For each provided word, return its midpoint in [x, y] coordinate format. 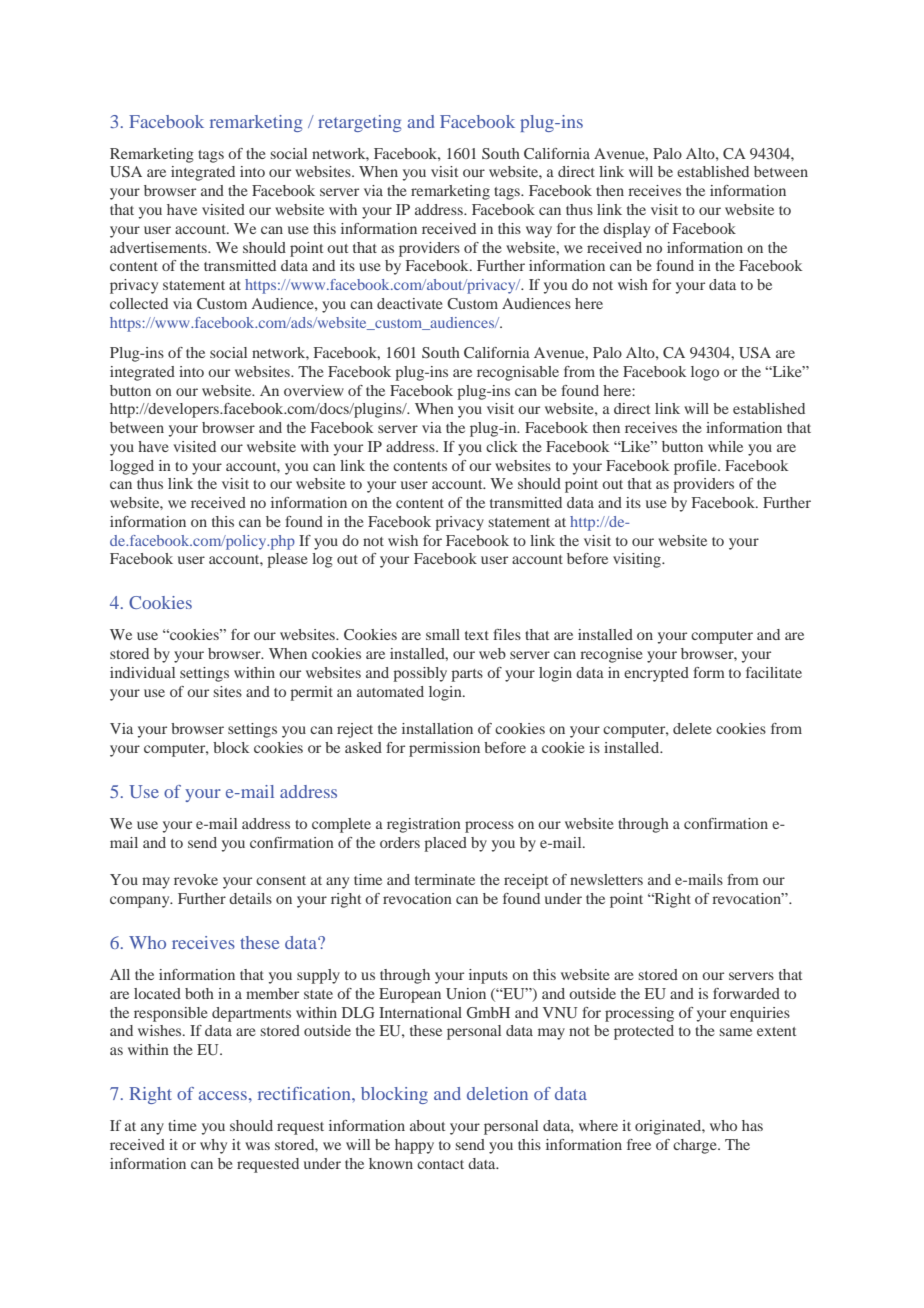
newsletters [606, 879]
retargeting [359, 123]
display [626, 230]
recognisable [518, 373]
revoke [196, 879]
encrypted [656, 674]
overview [314, 390]
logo [705, 373]
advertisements [159, 247]
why [213, 1146]
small [443, 634]
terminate [445, 879]
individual [142, 672]
